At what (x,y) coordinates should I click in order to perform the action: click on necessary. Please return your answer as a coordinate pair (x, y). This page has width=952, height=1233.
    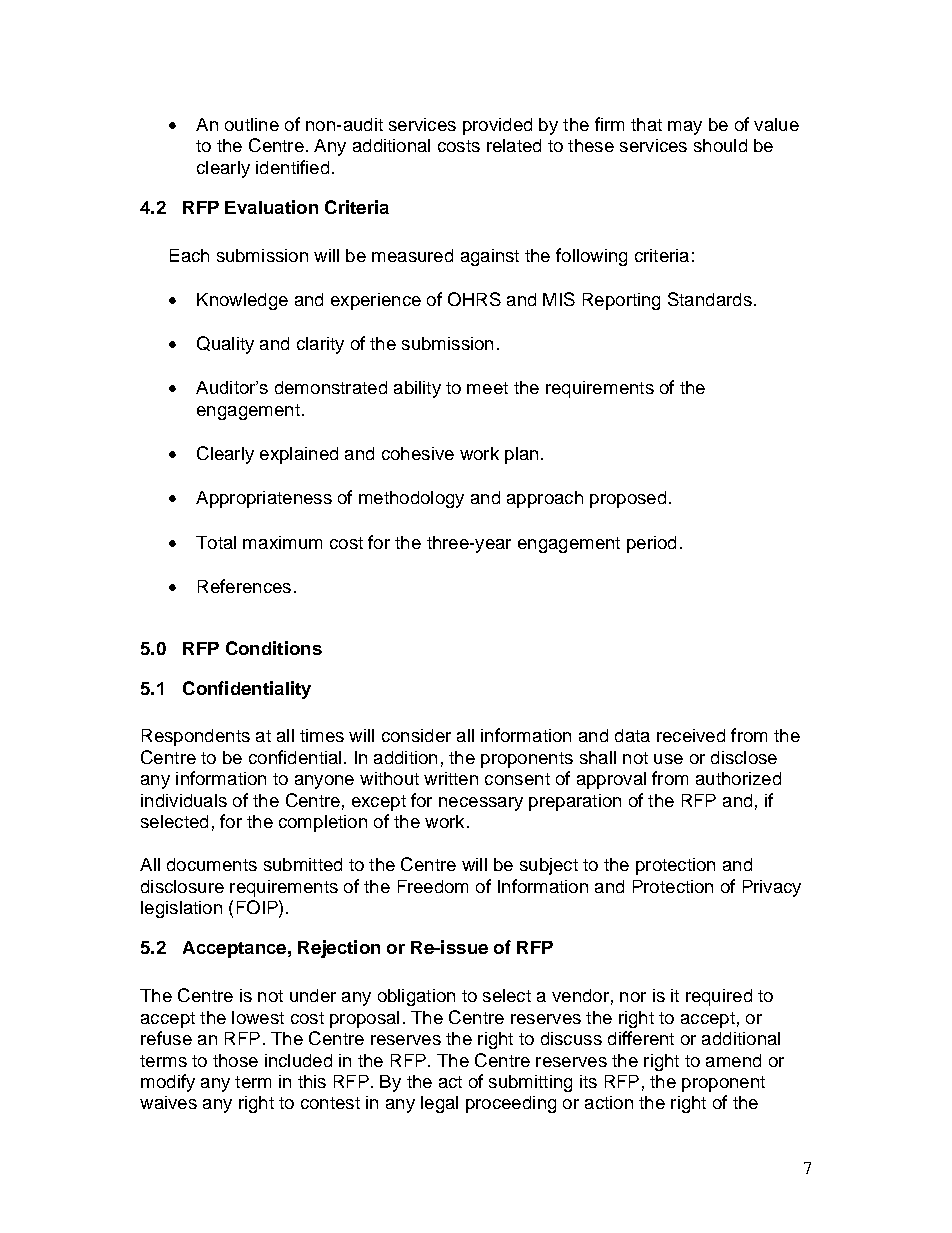
    Looking at the image, I should click on (481, 804).
